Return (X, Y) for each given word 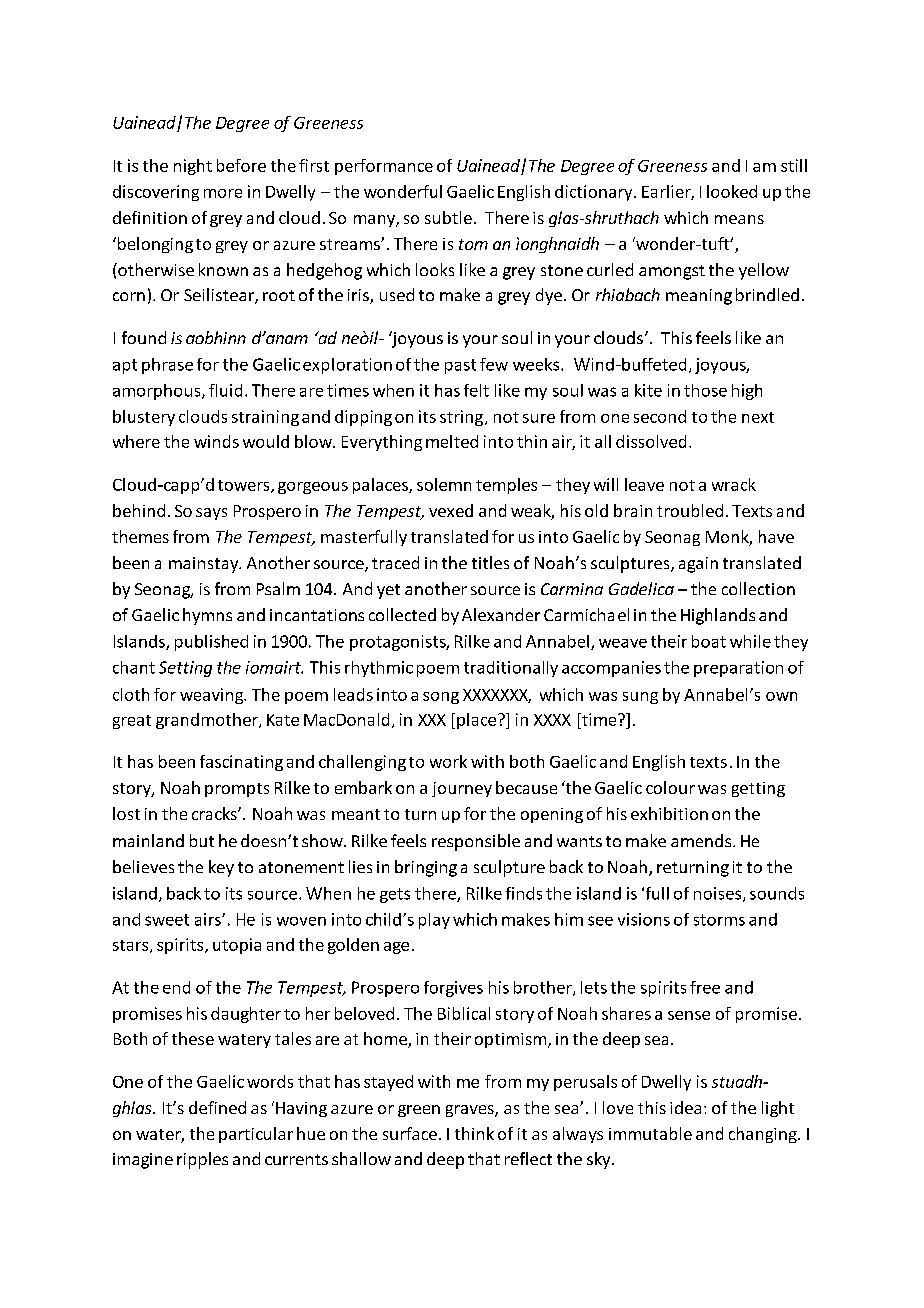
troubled (690, 510)
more (223, 193)
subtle (448, 217)
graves (471, 1111)
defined (217, 1107)
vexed (451, 510)
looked (732, 191)
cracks (215, 813)
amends (702, 840)
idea (685, 1107)
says (211, 514)
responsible (476, 842)
